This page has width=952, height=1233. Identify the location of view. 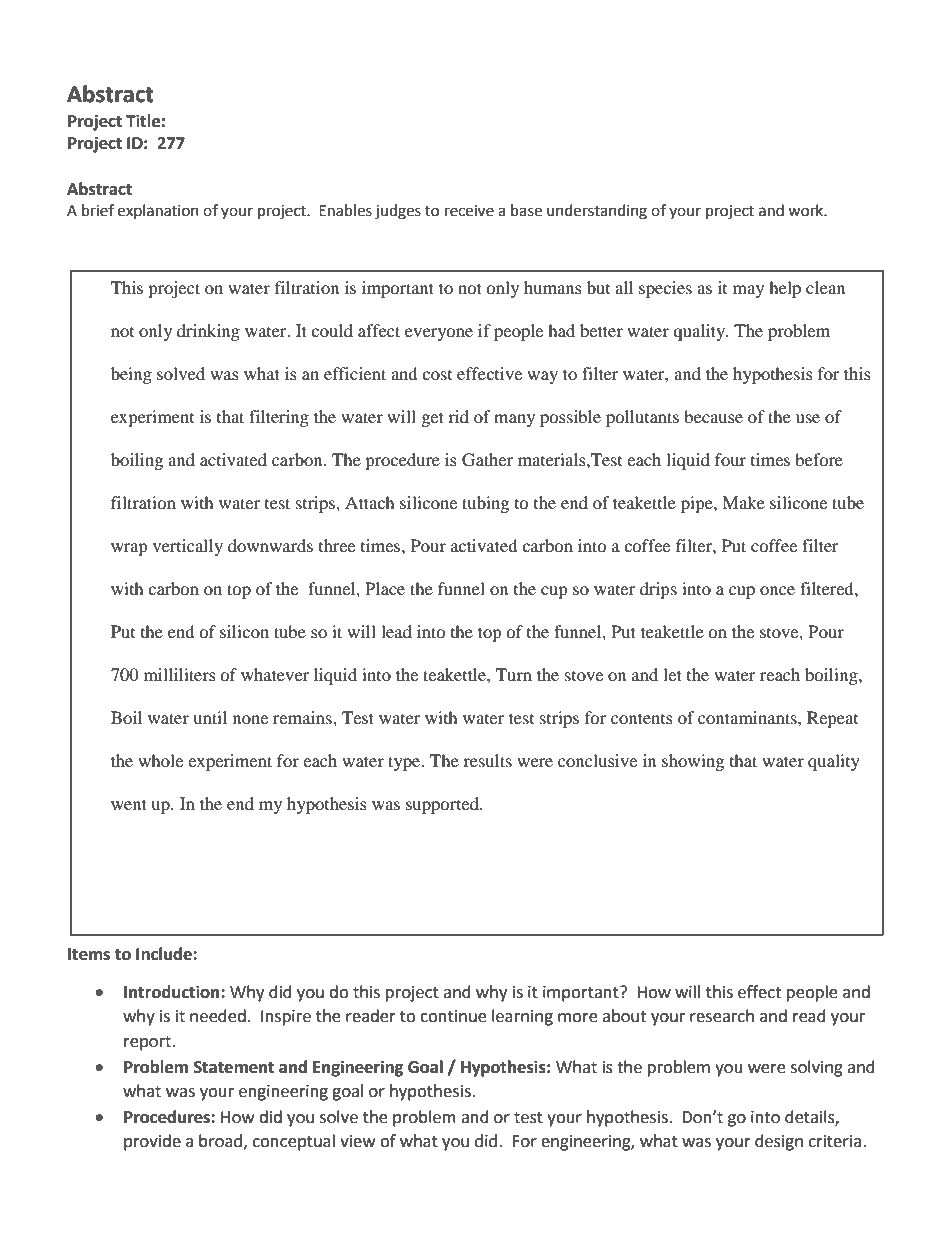
(357, 1141).
